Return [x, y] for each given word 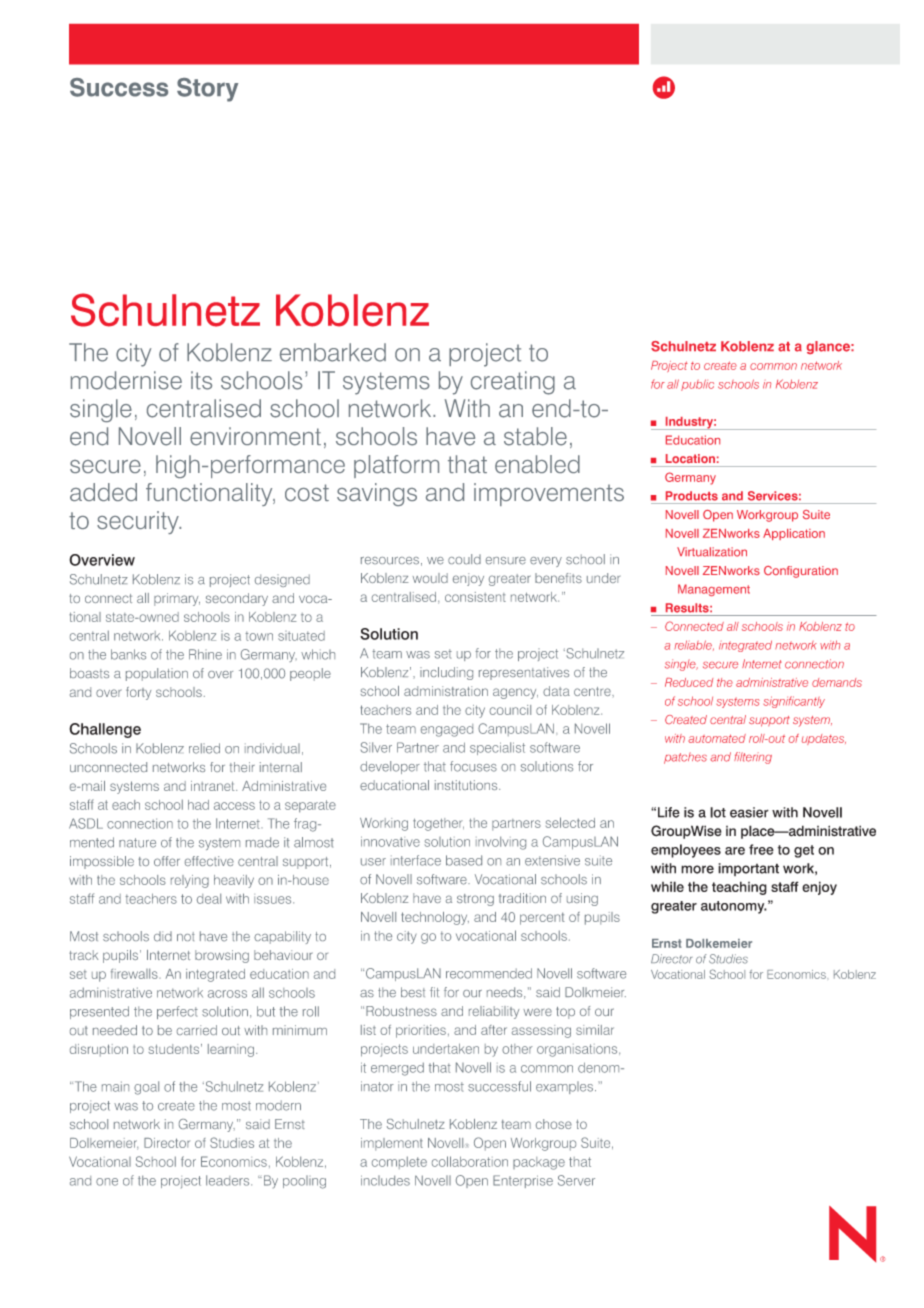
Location [690, 458]
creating [513, 383]
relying [190, 881]
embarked [333, 352]
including [446, 673]
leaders [229, 1180]
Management [714, 590]
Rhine [205, 654]
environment [255, 436]
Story [207, 90]
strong [475, 900]
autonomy [734, 907]
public [697, 385]
